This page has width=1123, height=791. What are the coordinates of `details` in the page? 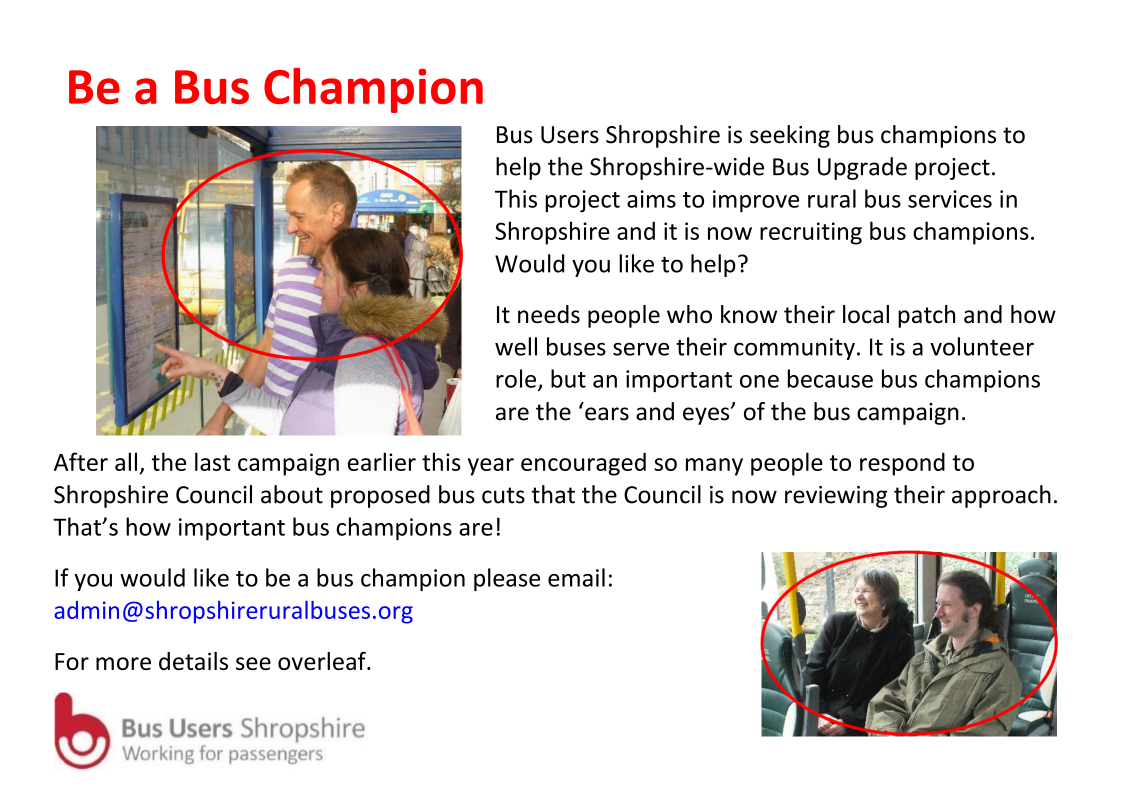 It's located at (193, 661).
